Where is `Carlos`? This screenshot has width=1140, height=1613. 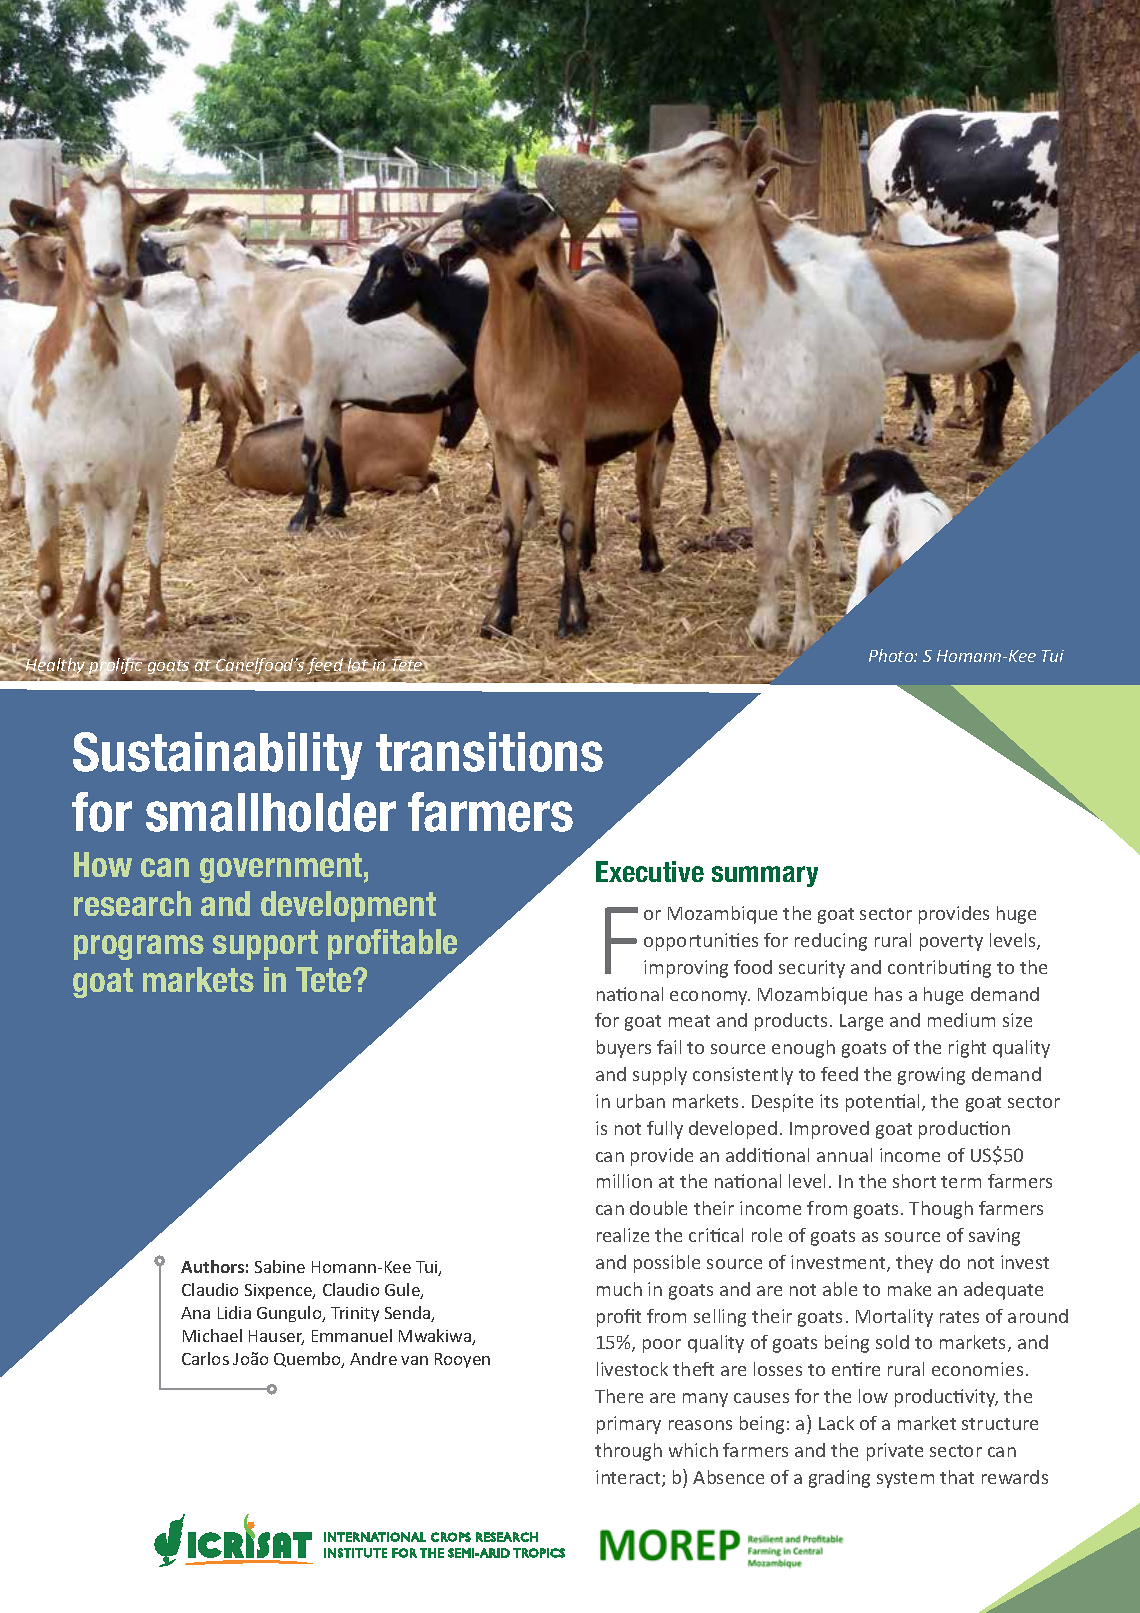
Carlos is located at coordinates (205, 1358).
